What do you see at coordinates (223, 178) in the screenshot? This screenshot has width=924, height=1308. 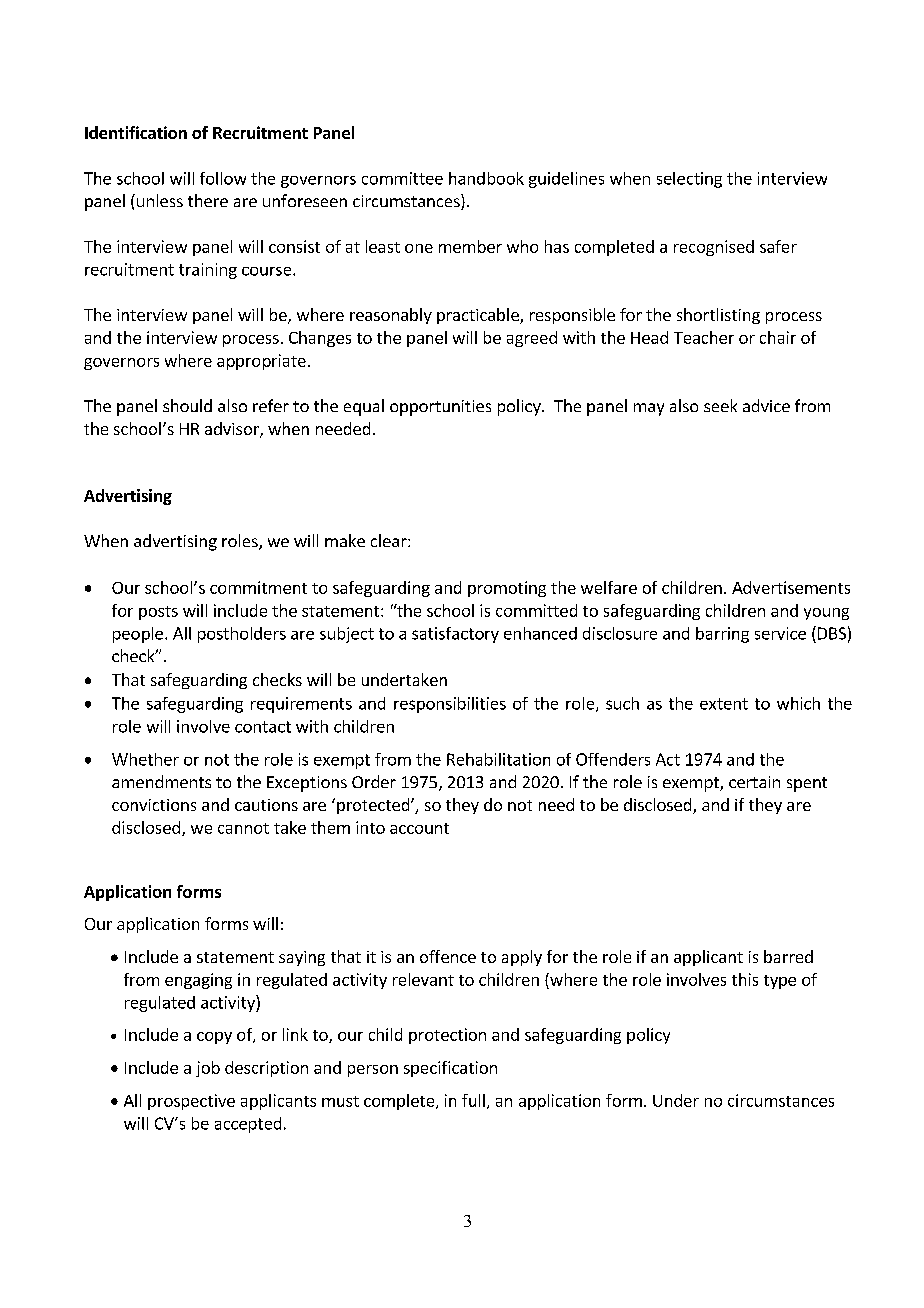 I see `follow` at bounding box center [223, 178].
